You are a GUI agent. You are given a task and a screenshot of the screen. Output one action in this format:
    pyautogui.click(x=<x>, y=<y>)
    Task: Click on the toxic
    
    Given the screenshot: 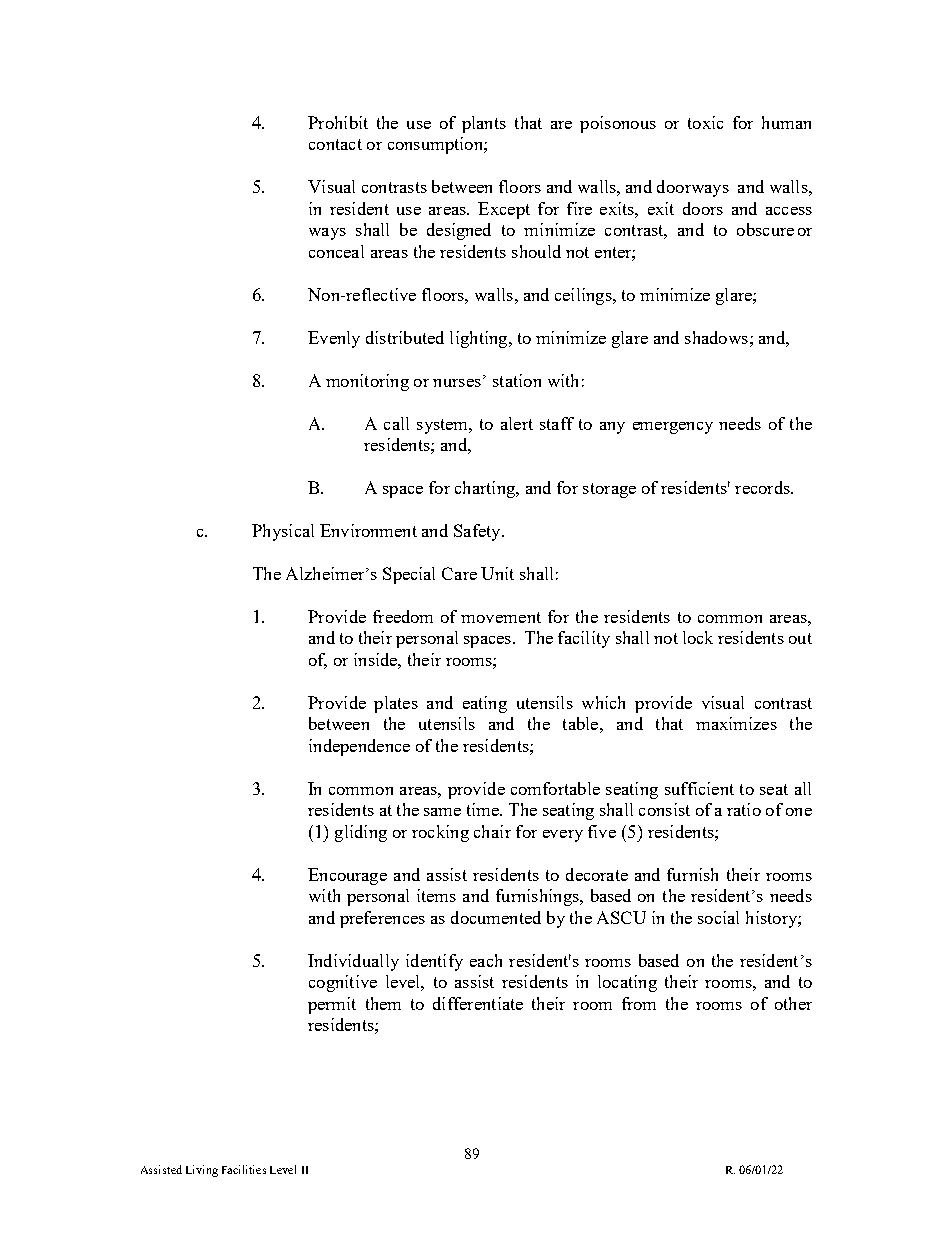 What is the action you would take?
    pyautogui.click(x=705, y=122)
